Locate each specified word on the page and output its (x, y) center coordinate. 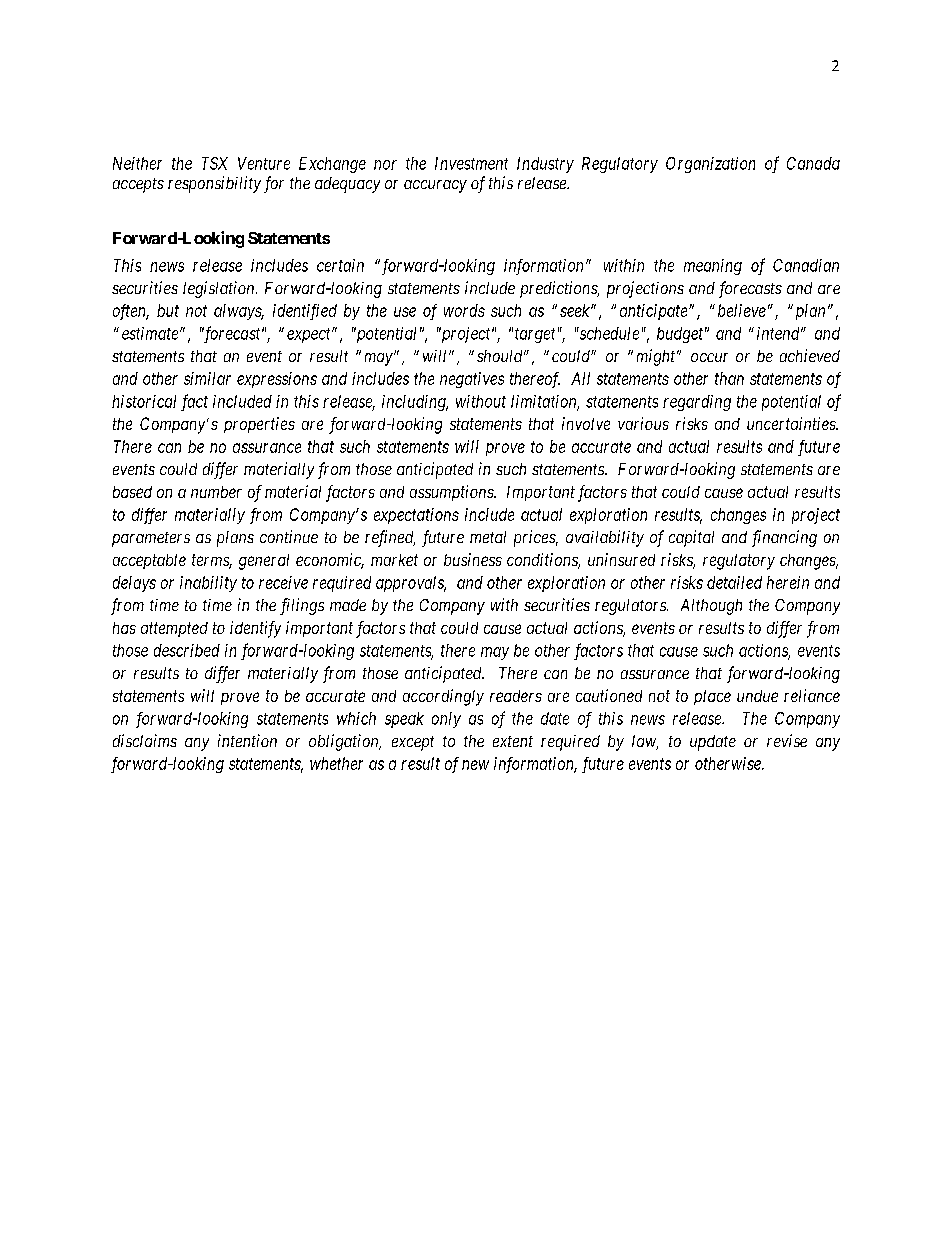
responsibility (214, 184)
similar (207, 378)
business (473, 559)
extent (513, 741)
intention (247, 740)
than (729, 378)
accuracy (435, 186)
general (264, 562)
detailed (734, 582)
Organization (710, 165)
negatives (472, 380)
